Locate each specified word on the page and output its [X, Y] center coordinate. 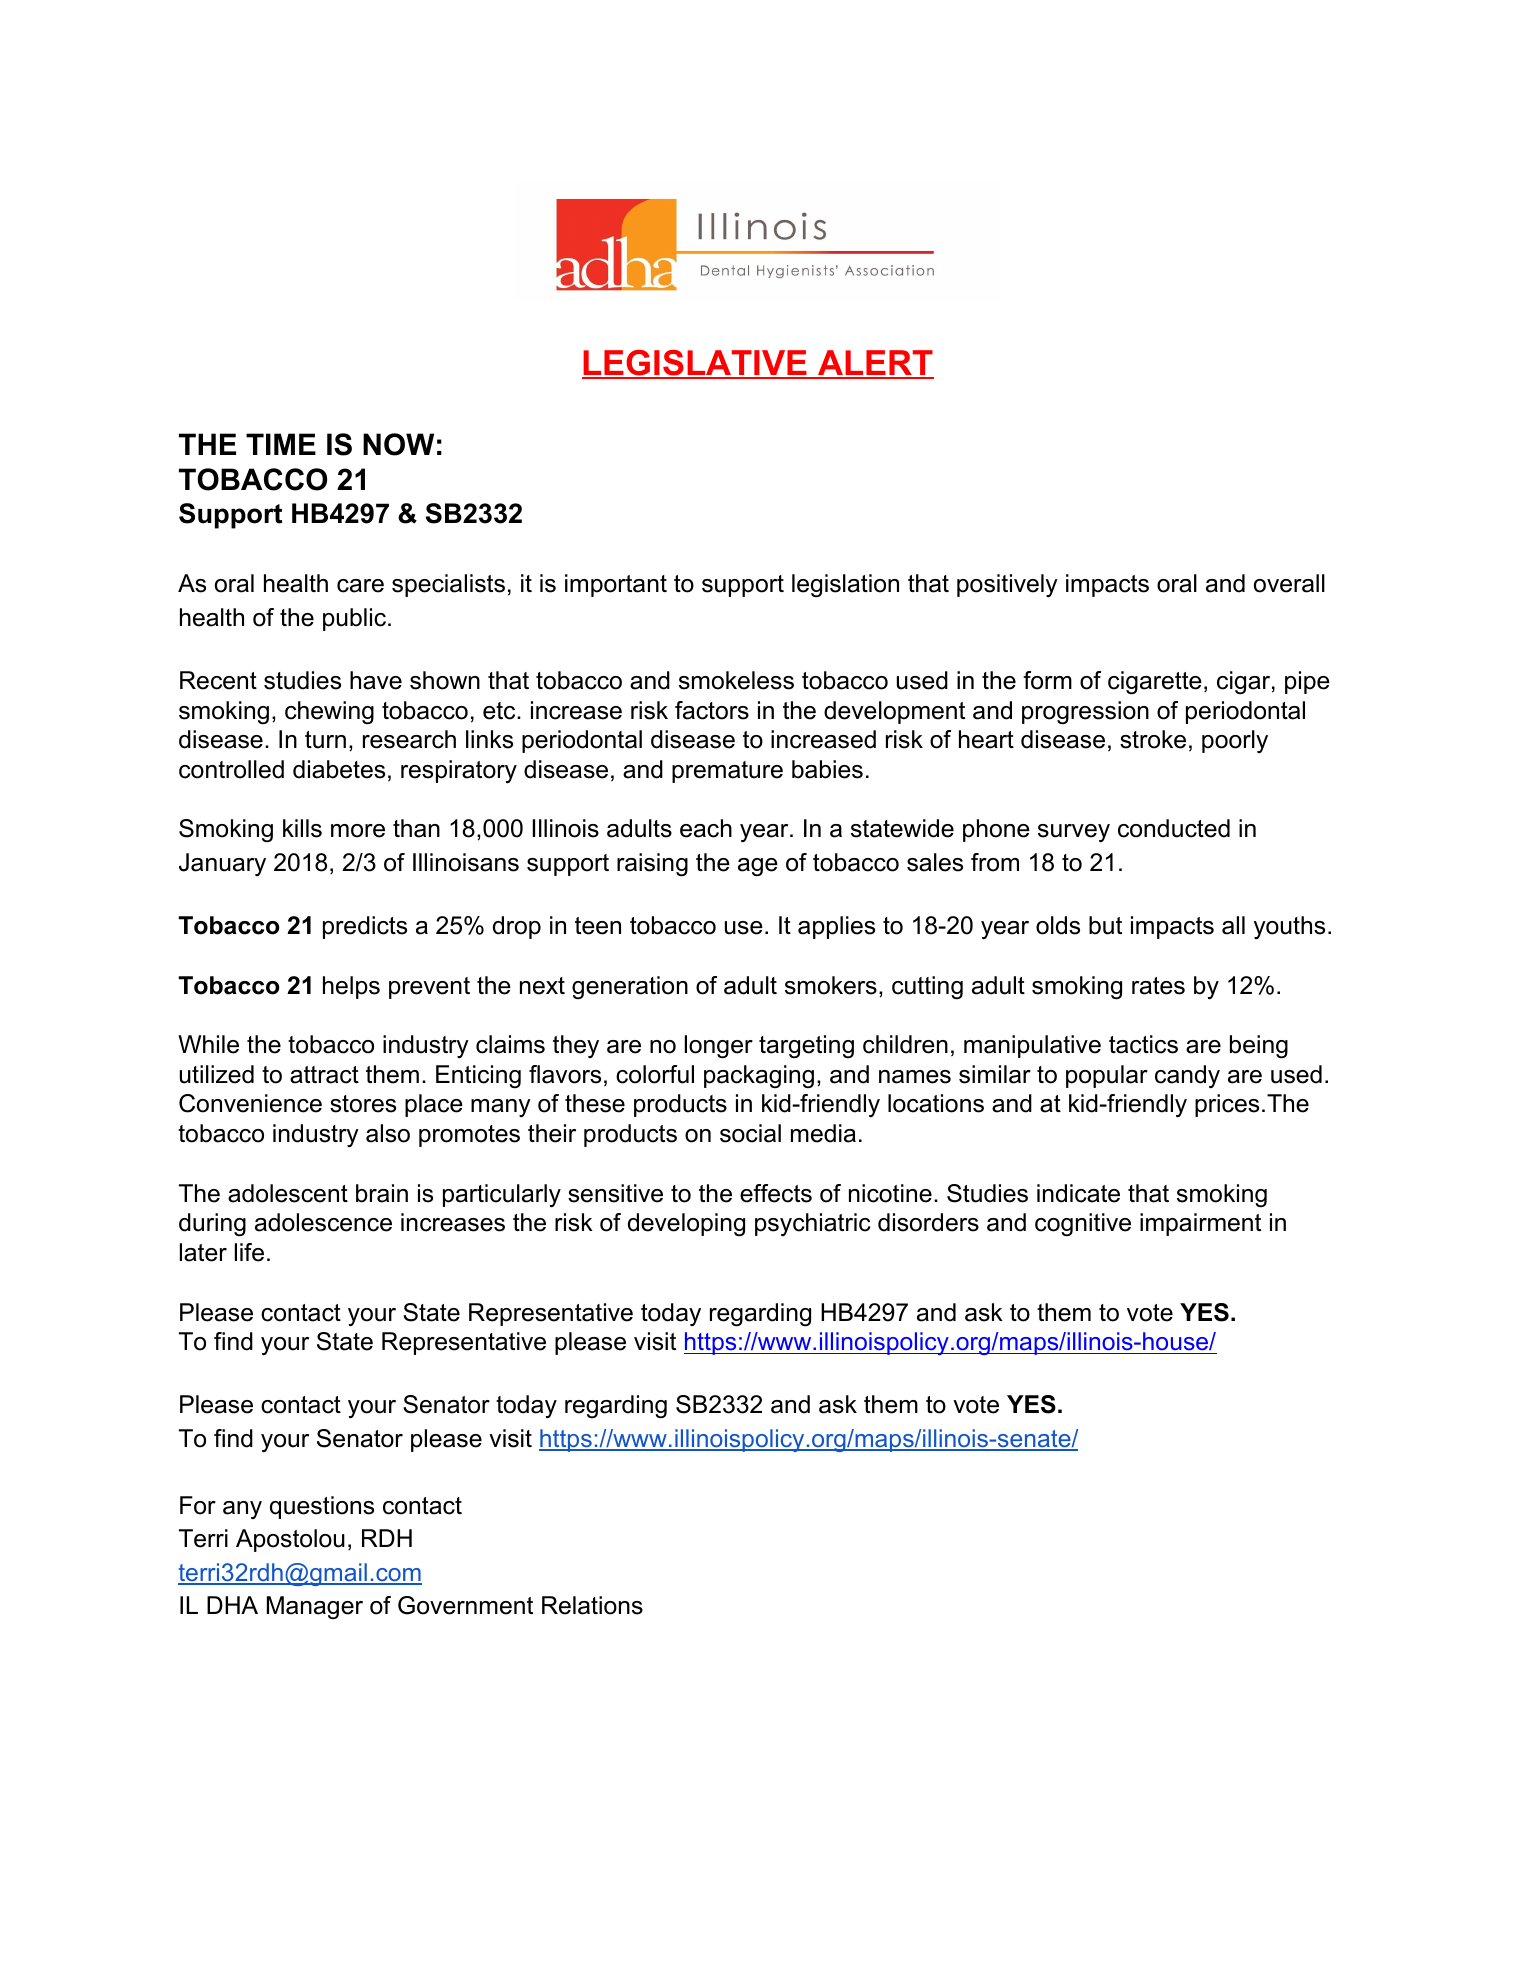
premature [727, 772]
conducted [1174, 828]
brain [382, 1193]
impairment [1200, 1224]
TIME [281, 444]
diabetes [339, 769]
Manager [315, 1607]
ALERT [875, 364]
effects [776, 1193]
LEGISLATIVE [695, 364]
